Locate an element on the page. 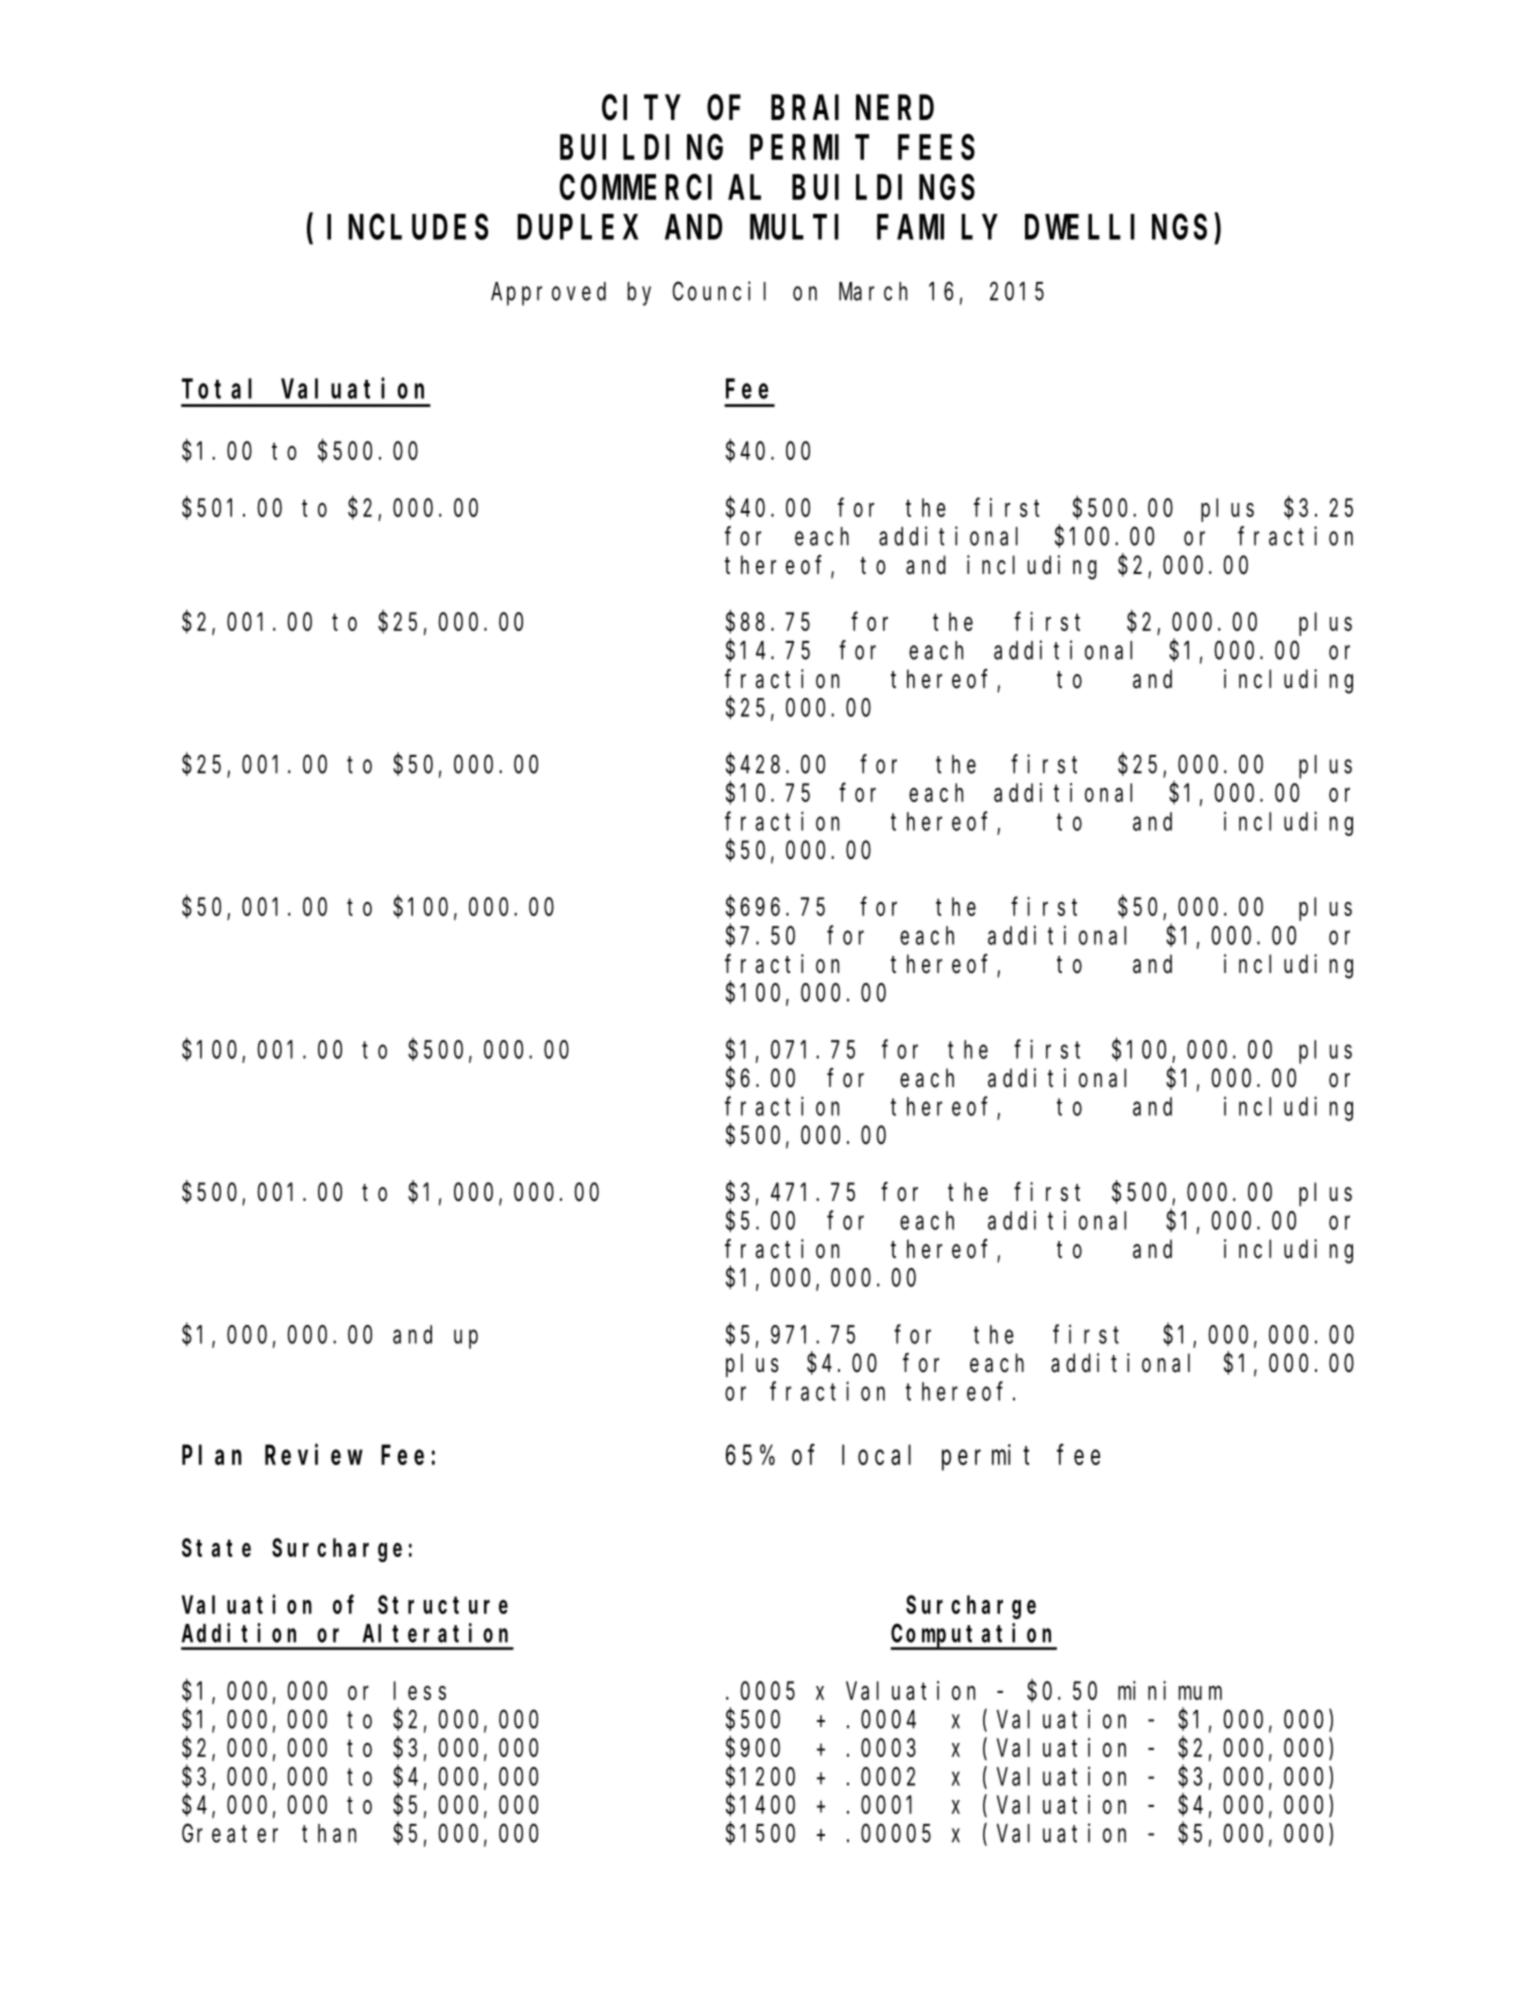 The image size is (1540, 1993). Review is located at coordinates (314, 1454).
